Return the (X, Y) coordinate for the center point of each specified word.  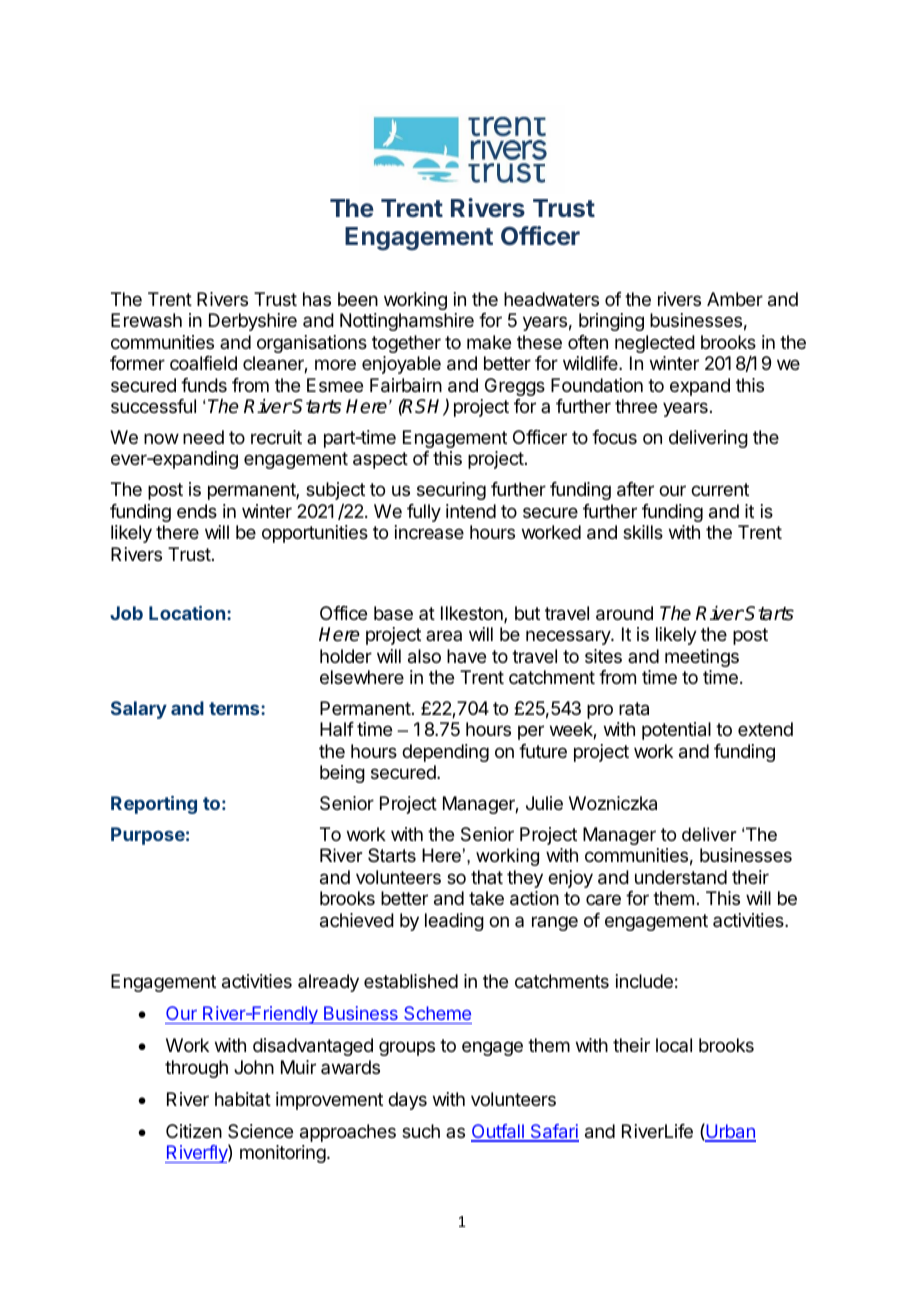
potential (676, 731)
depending (445, 753)
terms (235, 708)
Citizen (194, 1131)
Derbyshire (253, 322)
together (406, 344)
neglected (655, 344)
